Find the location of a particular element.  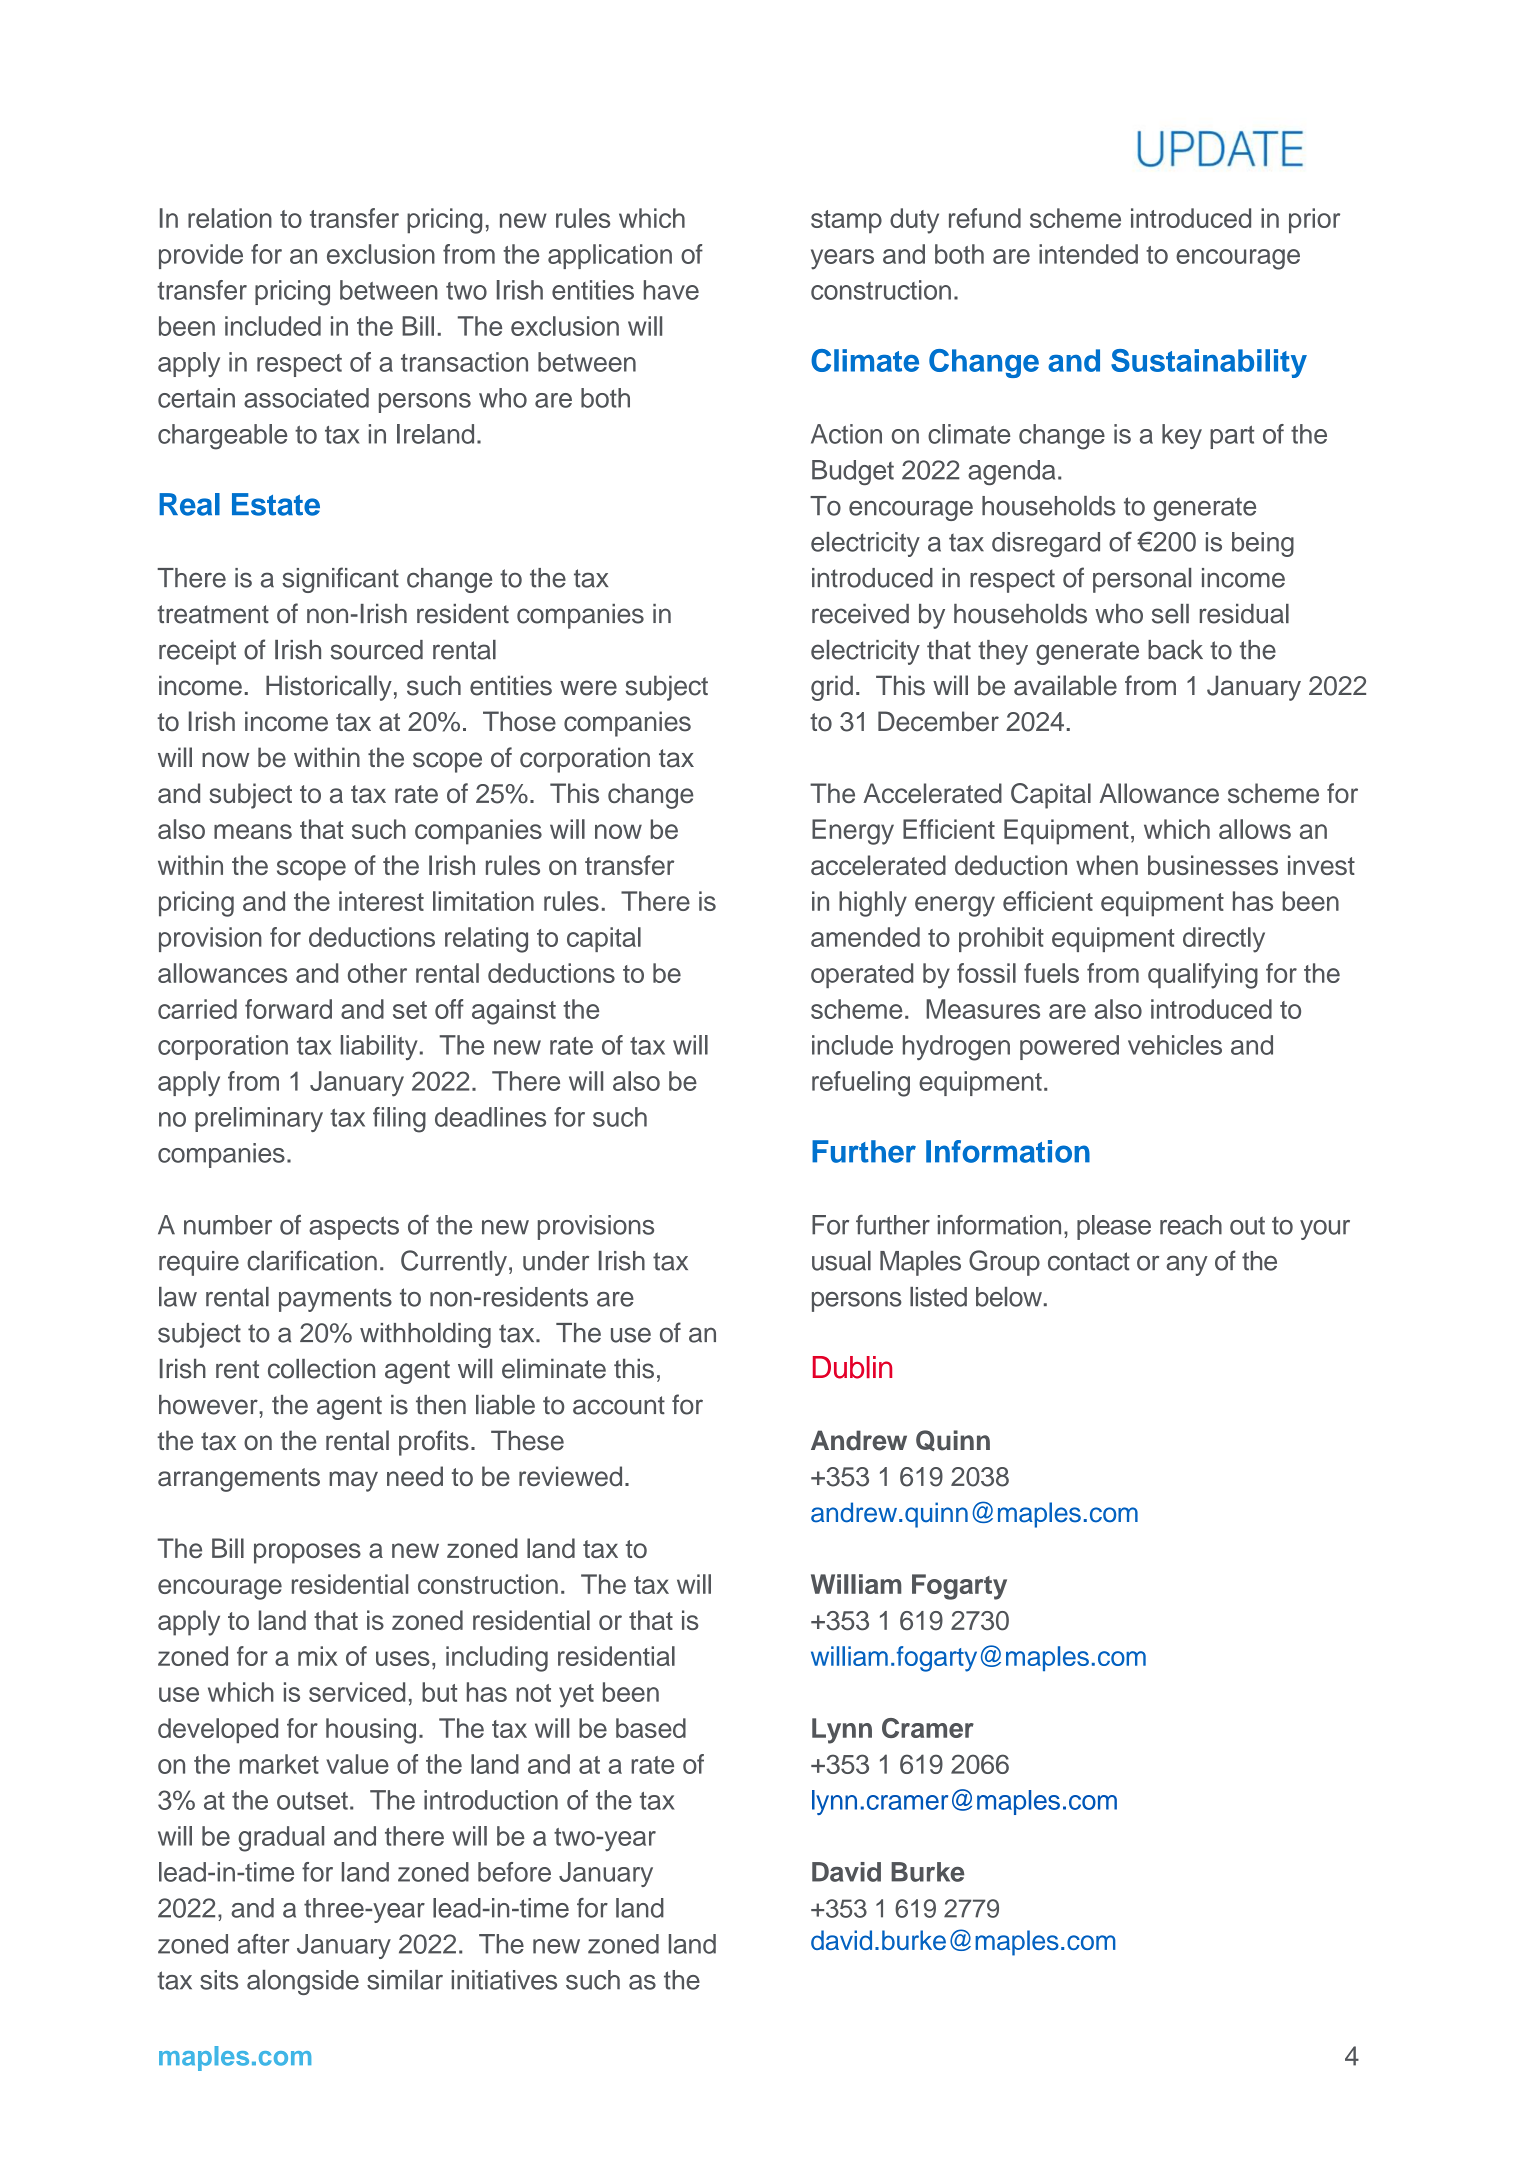

any is located at coordinates (1187, 1266).
